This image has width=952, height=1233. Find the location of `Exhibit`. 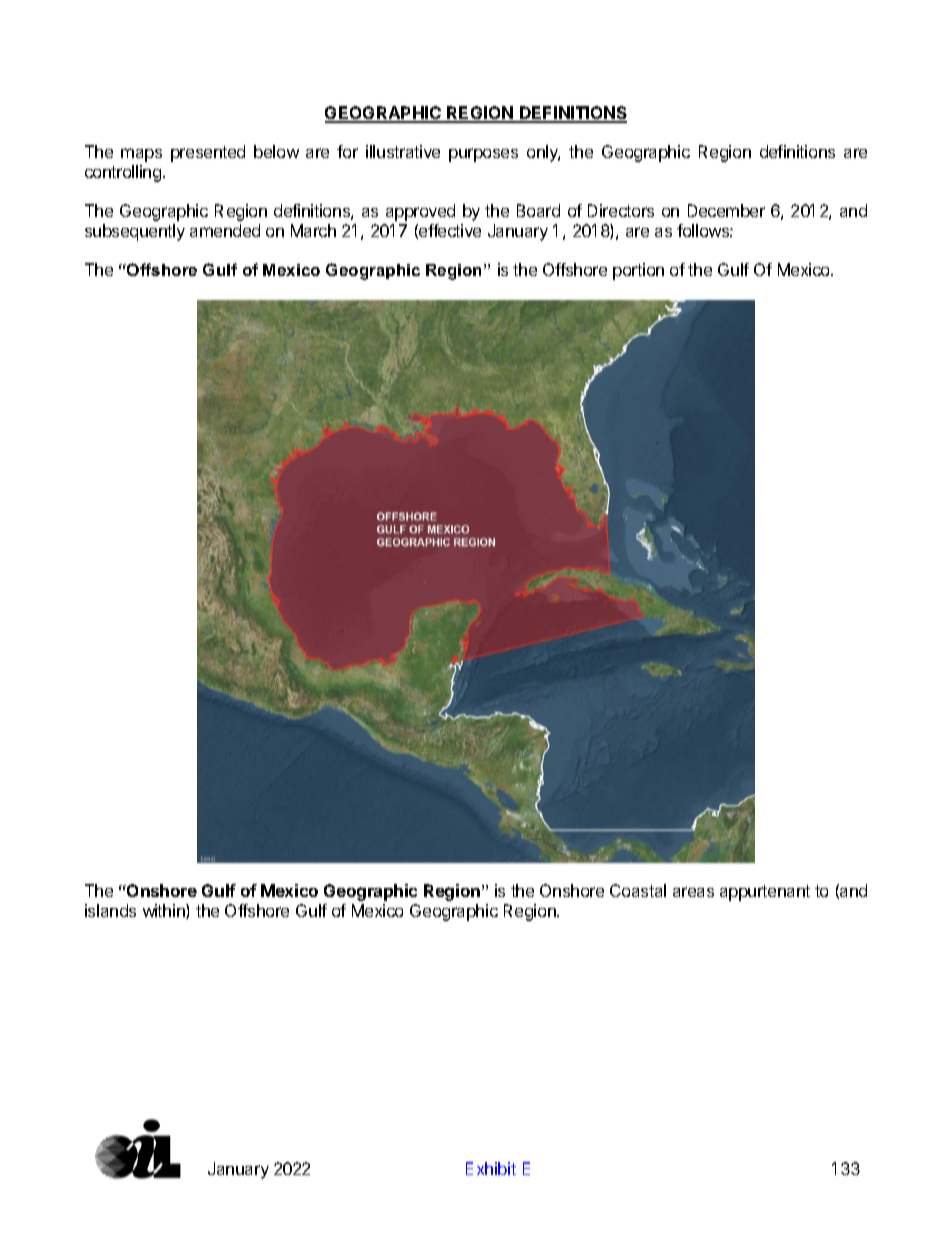

Exhibit is located at coordinates (491, 1168).
